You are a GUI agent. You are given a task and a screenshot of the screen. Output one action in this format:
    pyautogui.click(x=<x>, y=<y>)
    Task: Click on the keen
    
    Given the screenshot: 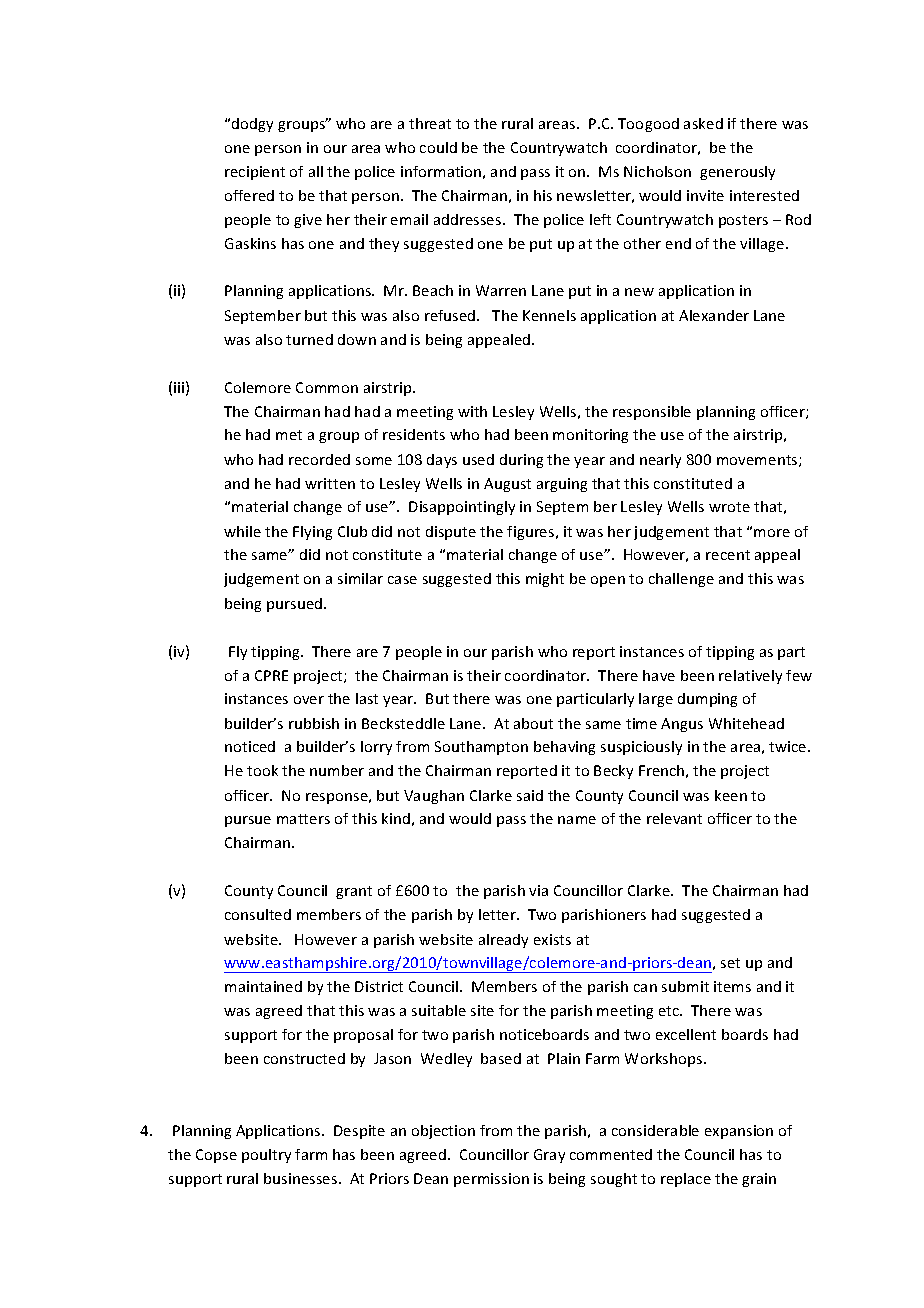 What is the action you would take?
    pyautogui.click(x=731, y=795)
